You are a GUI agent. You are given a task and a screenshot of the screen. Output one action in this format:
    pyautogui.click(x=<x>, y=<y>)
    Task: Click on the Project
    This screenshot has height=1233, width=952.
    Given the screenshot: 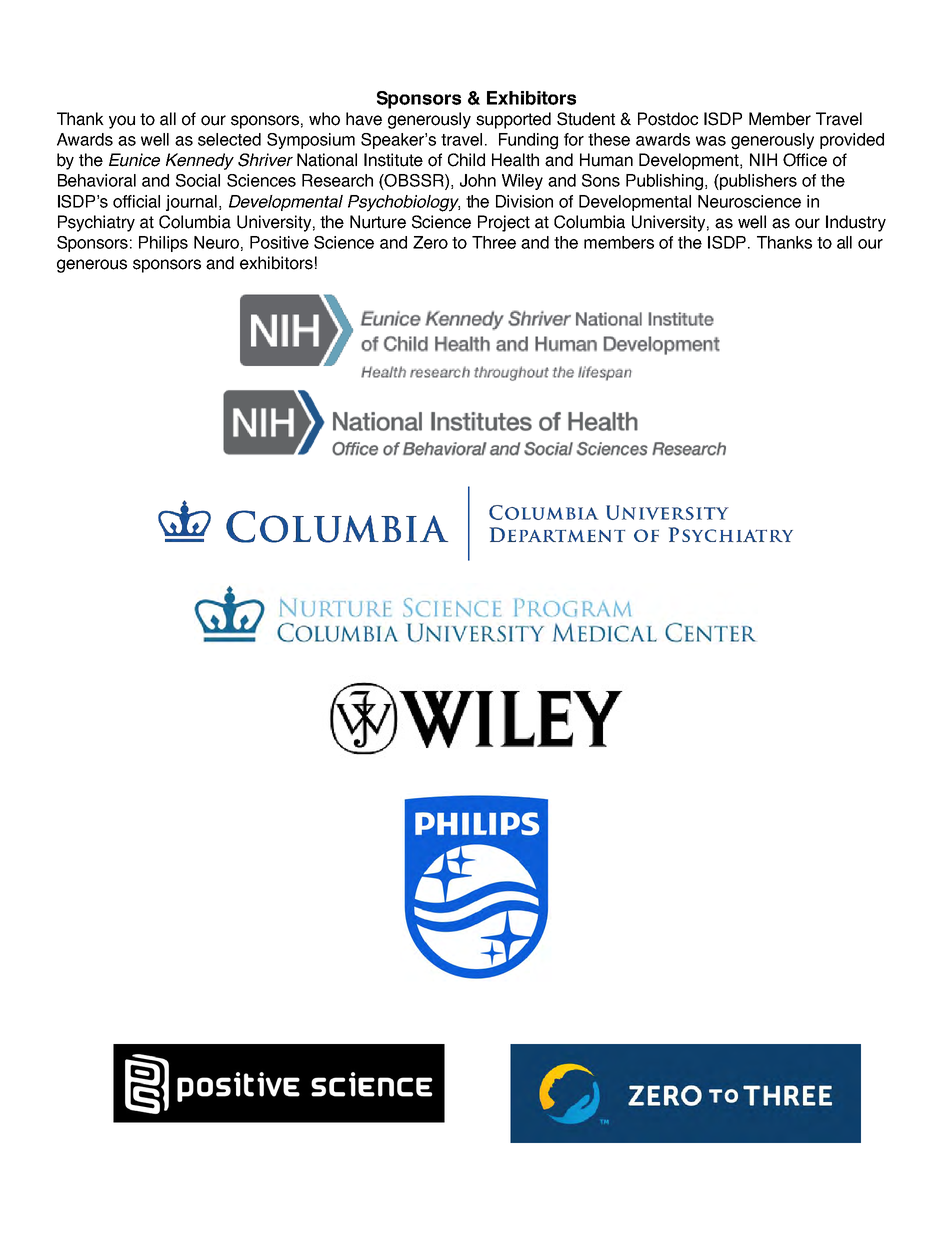 What is the action you would take?
    pyautogui.click(x=504, y=223)
